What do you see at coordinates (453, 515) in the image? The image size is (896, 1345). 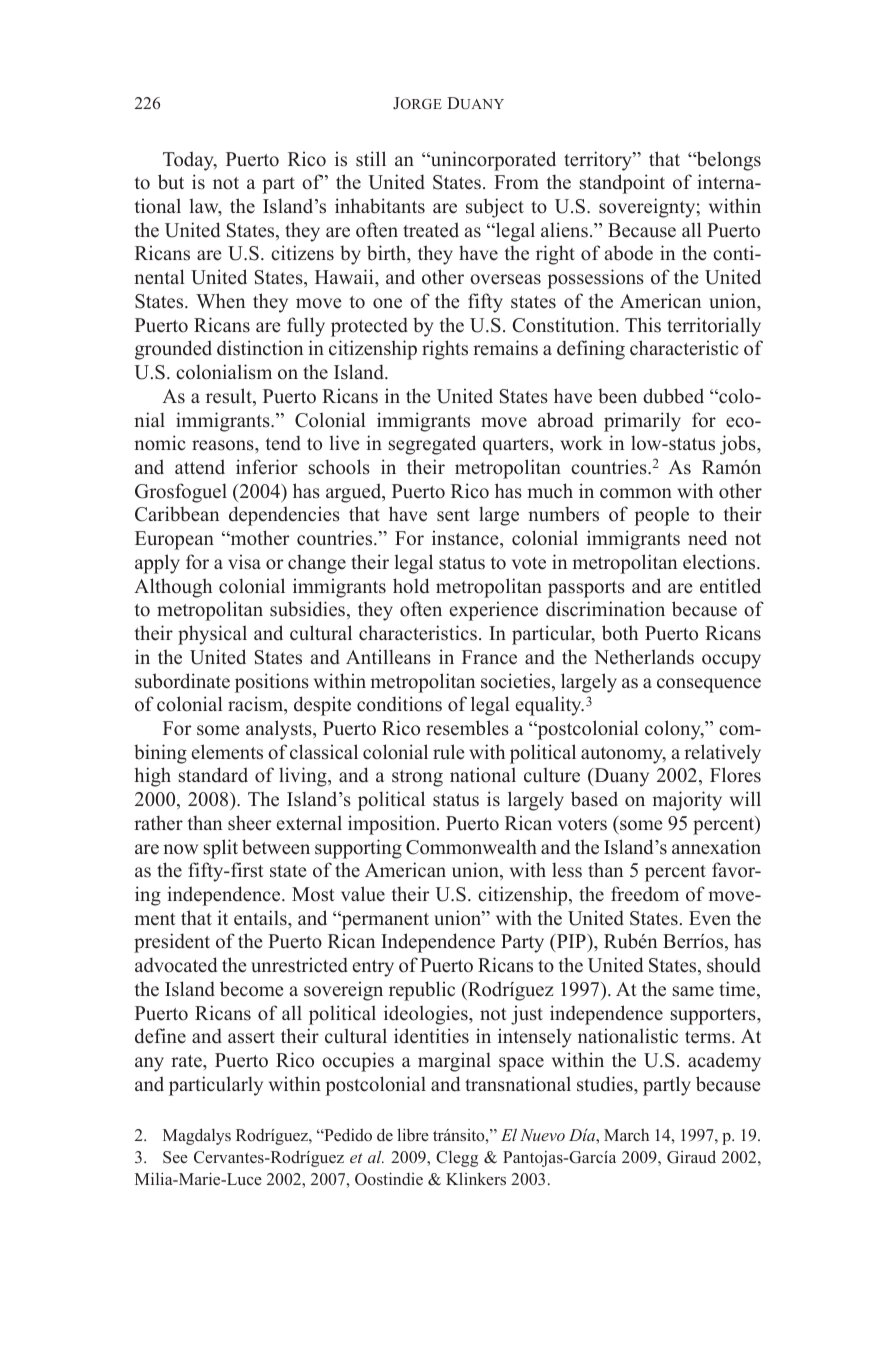 I see `sent` at bounding box center [453, 515].
